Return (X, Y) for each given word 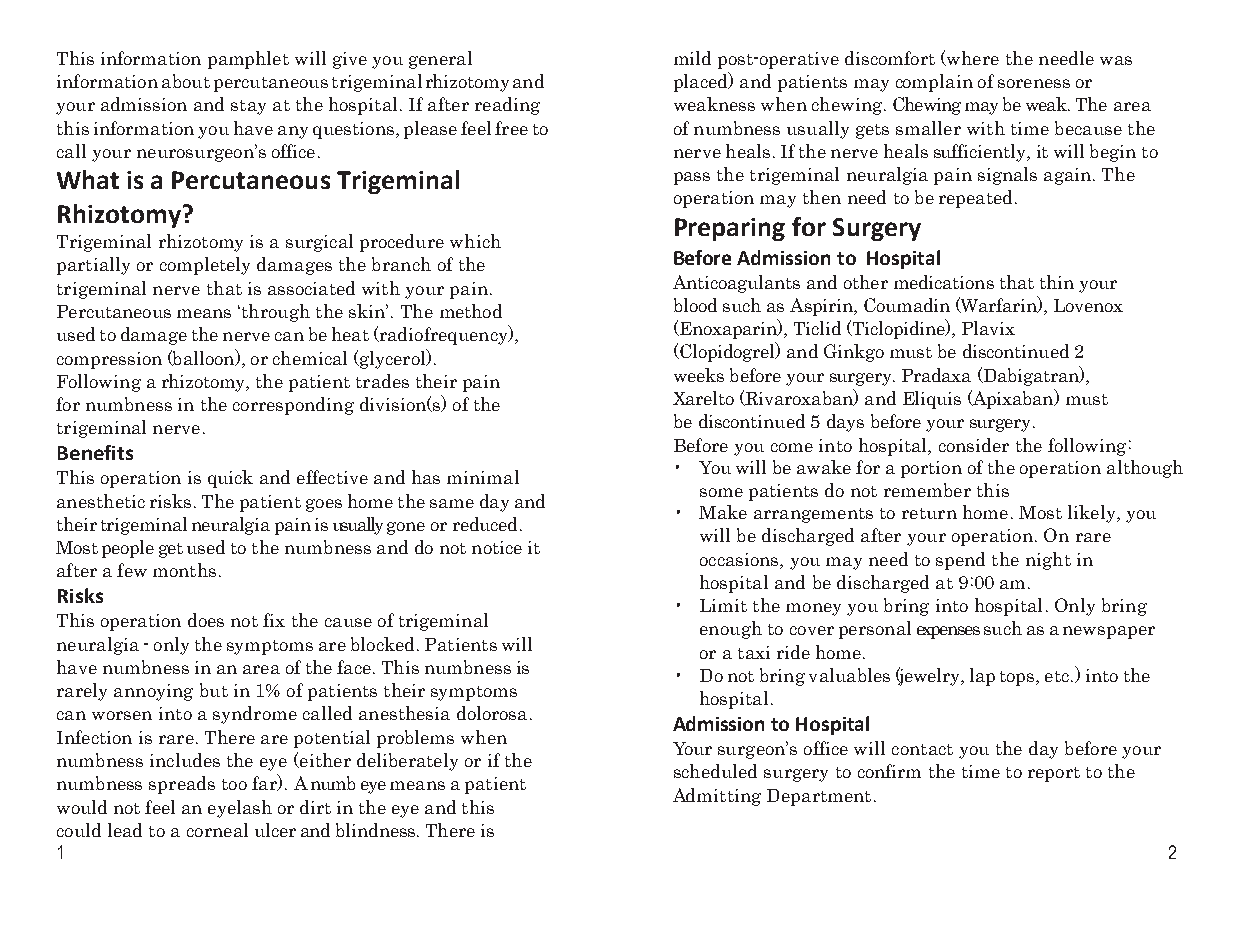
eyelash (240, 809)
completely (205, 266)
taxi (754, 652)
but (214, 690)
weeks (699, 375)
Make (723, 512)
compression (109, 360)
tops (1018, 678)
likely (1093, 514)
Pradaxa (936, 375)
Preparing (730, 229)
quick (230, 479)
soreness (1034, 83)
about (186, 81)
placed (702, 82)
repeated (975, 199)
